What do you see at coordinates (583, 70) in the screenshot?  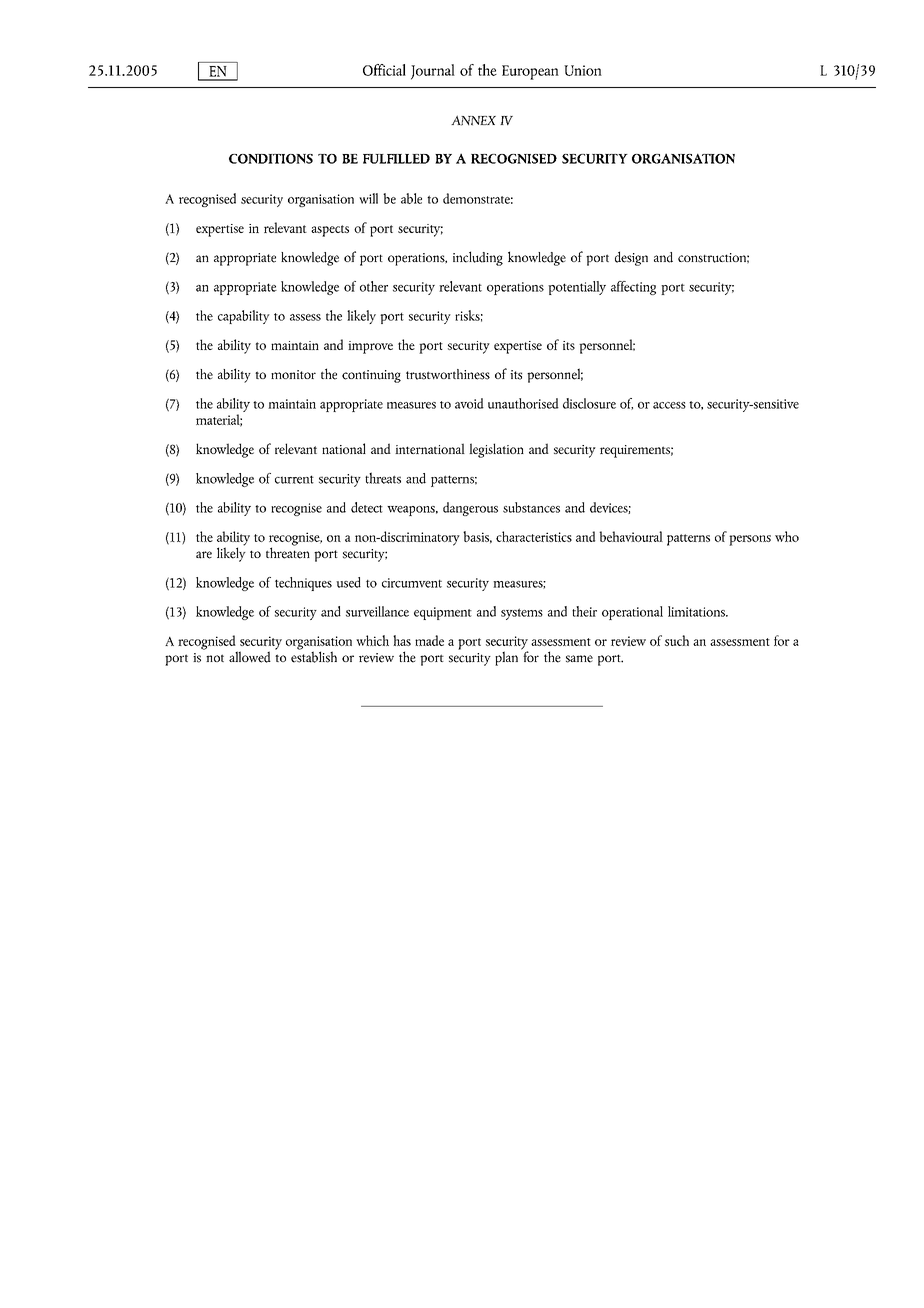 I see `Union` at bounding box center [583, 70].
